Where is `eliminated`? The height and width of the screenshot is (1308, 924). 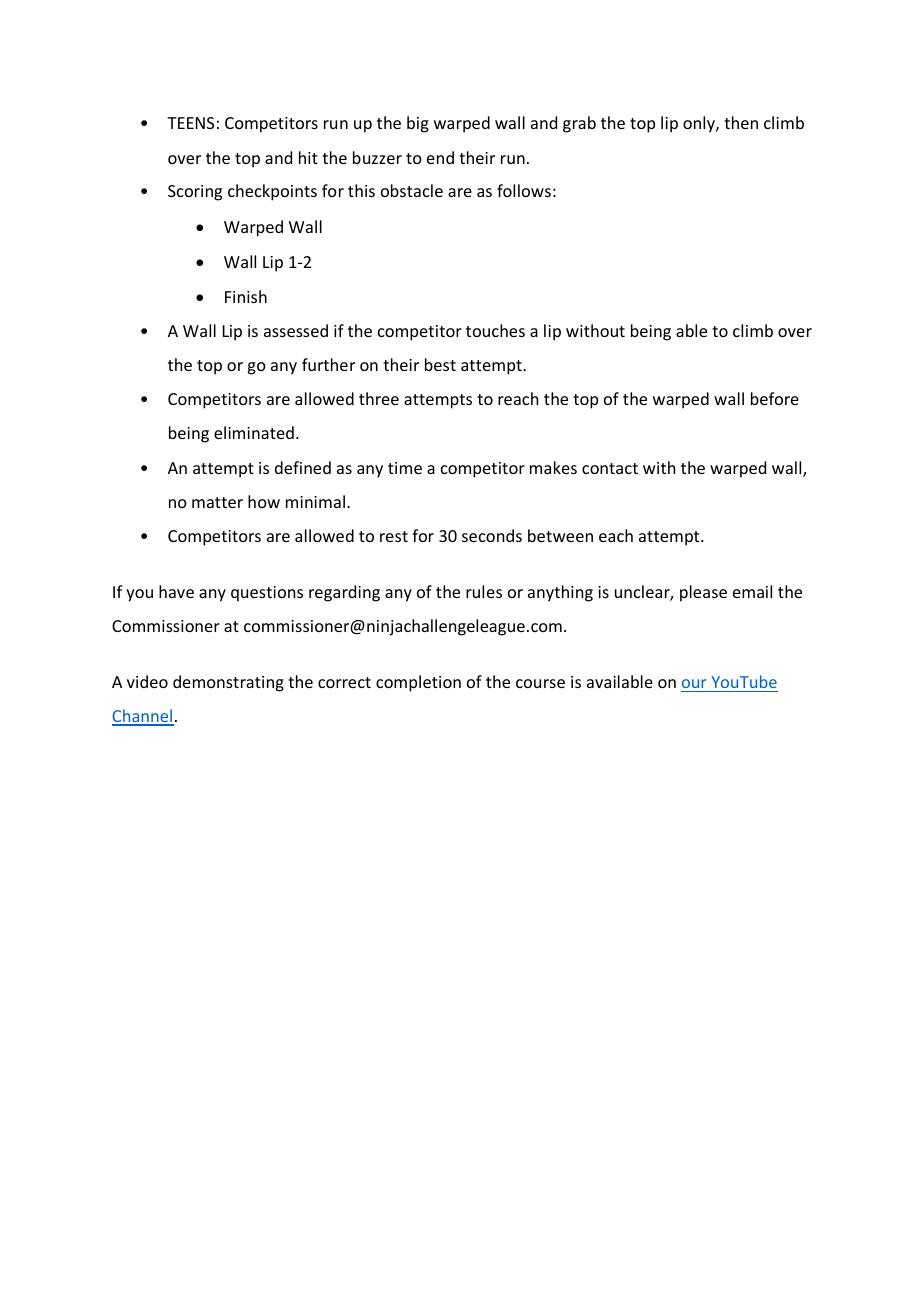
eliminated is located at coordinates (254, 432).
